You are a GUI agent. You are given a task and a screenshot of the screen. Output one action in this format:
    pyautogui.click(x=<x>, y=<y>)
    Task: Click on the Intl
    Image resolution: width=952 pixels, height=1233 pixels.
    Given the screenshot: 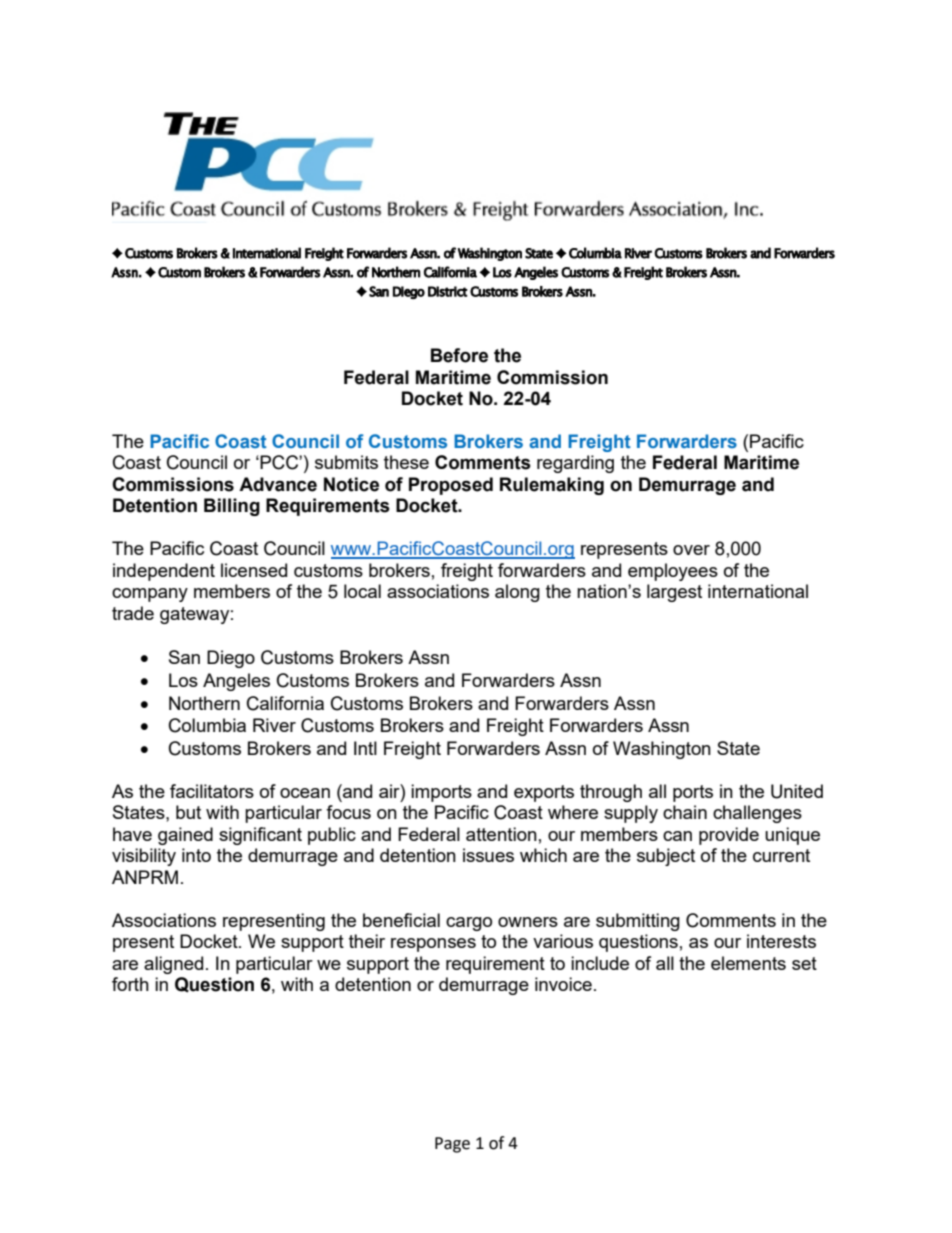 What is the action you would take?
    pyautogui.click(x=365, y=748)
